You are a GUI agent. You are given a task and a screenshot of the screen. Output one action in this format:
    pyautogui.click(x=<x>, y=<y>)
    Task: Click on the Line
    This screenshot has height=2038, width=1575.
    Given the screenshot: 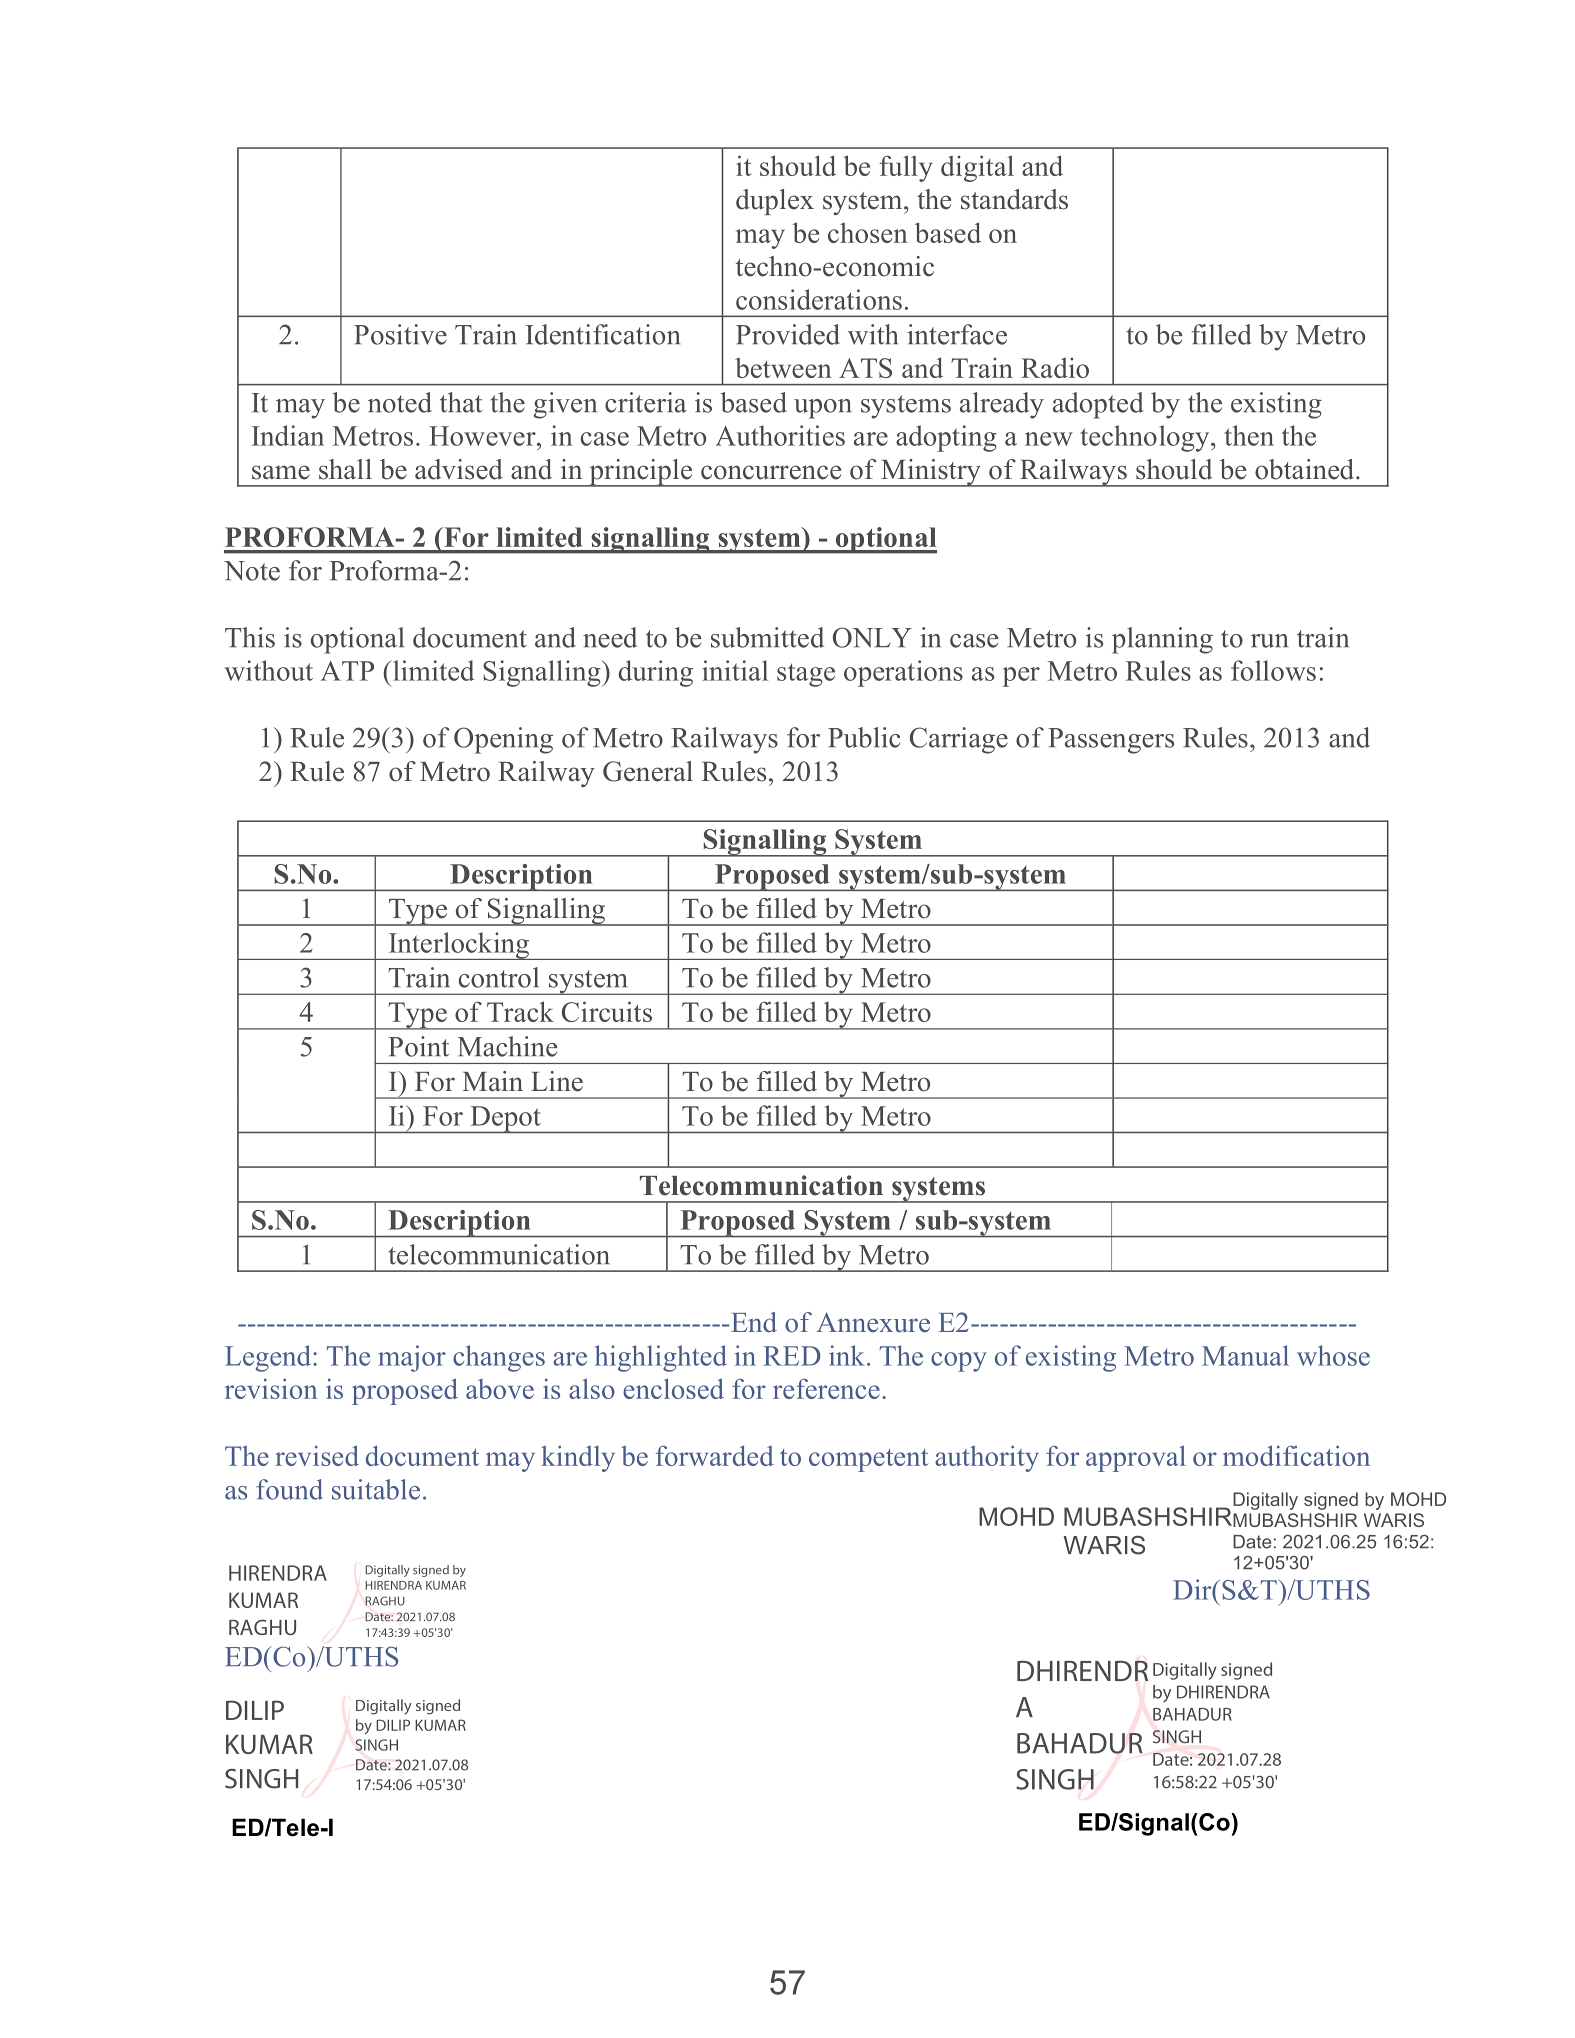 What is the action you would take?
    pyautogui.click(x=557, y=1081)
